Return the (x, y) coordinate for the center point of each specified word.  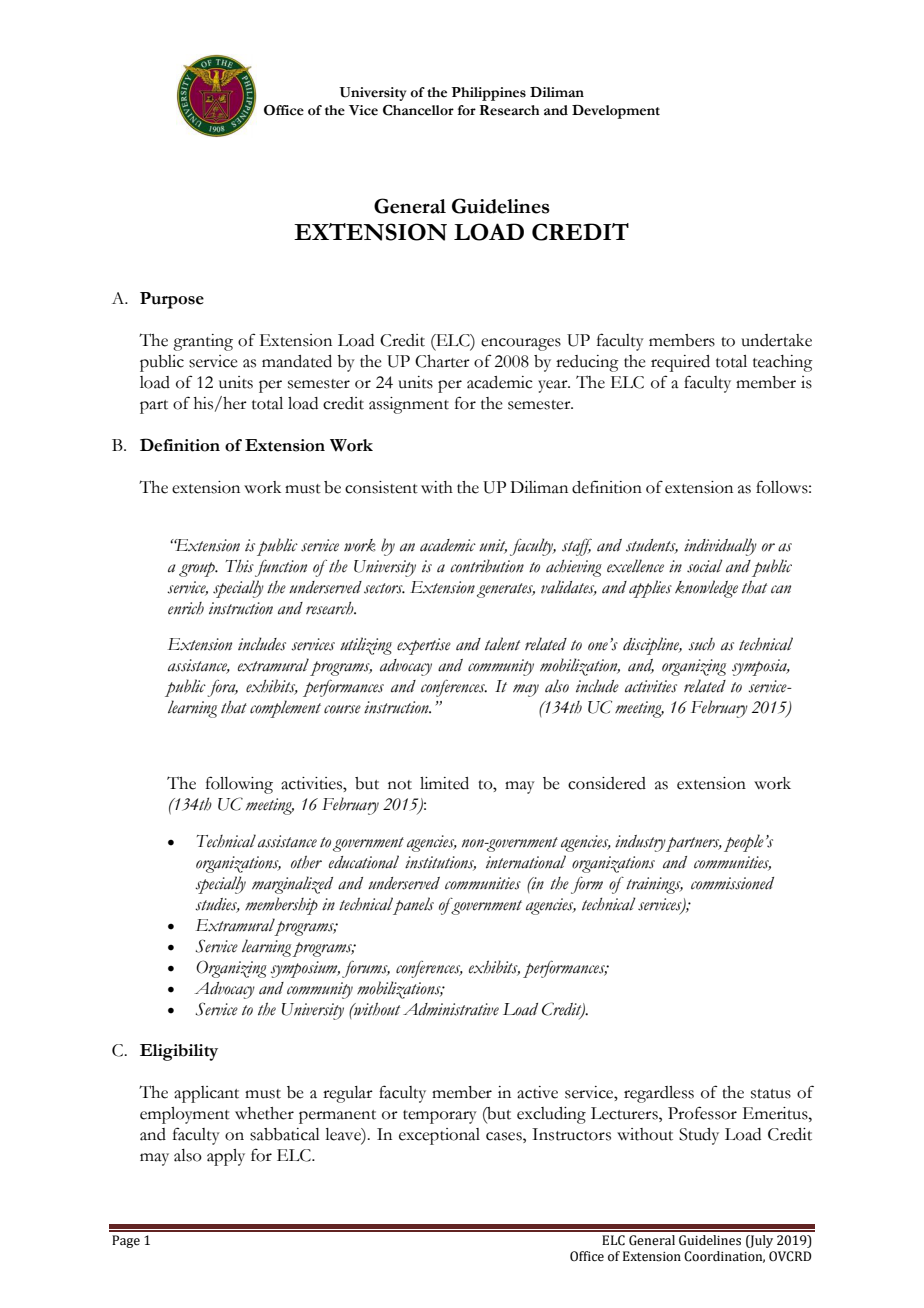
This (239, 566)
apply (226, 1157)
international (526, 862)
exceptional (439, 1136)
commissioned (732, 883)
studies (217, 905)
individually (720, 547)
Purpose (172, 300)
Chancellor (418, 110)
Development (616, 112)
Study (699, 1136)
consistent (381, 487)
